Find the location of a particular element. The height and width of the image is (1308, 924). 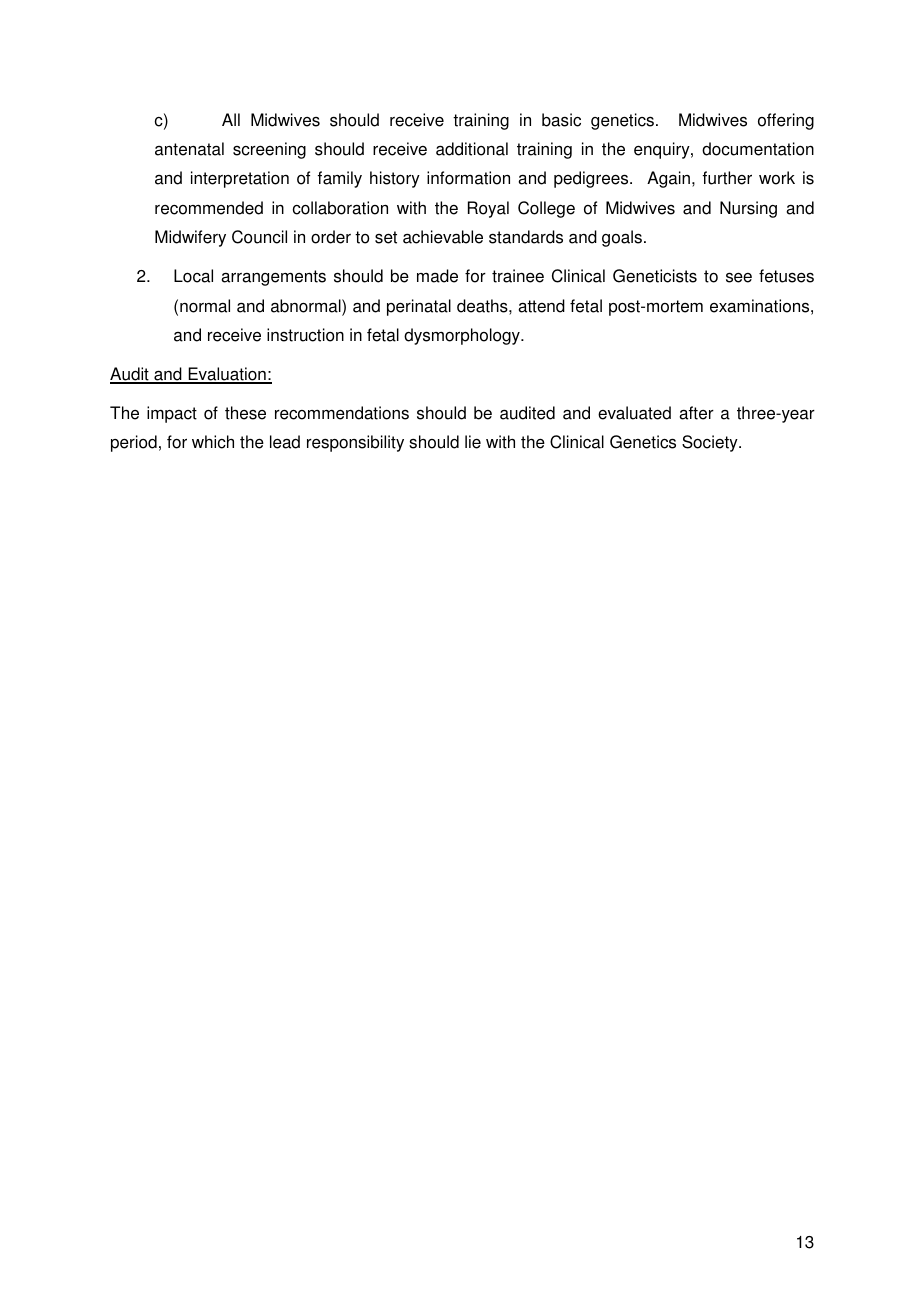

achievable is located at coordinates (443, 237).
